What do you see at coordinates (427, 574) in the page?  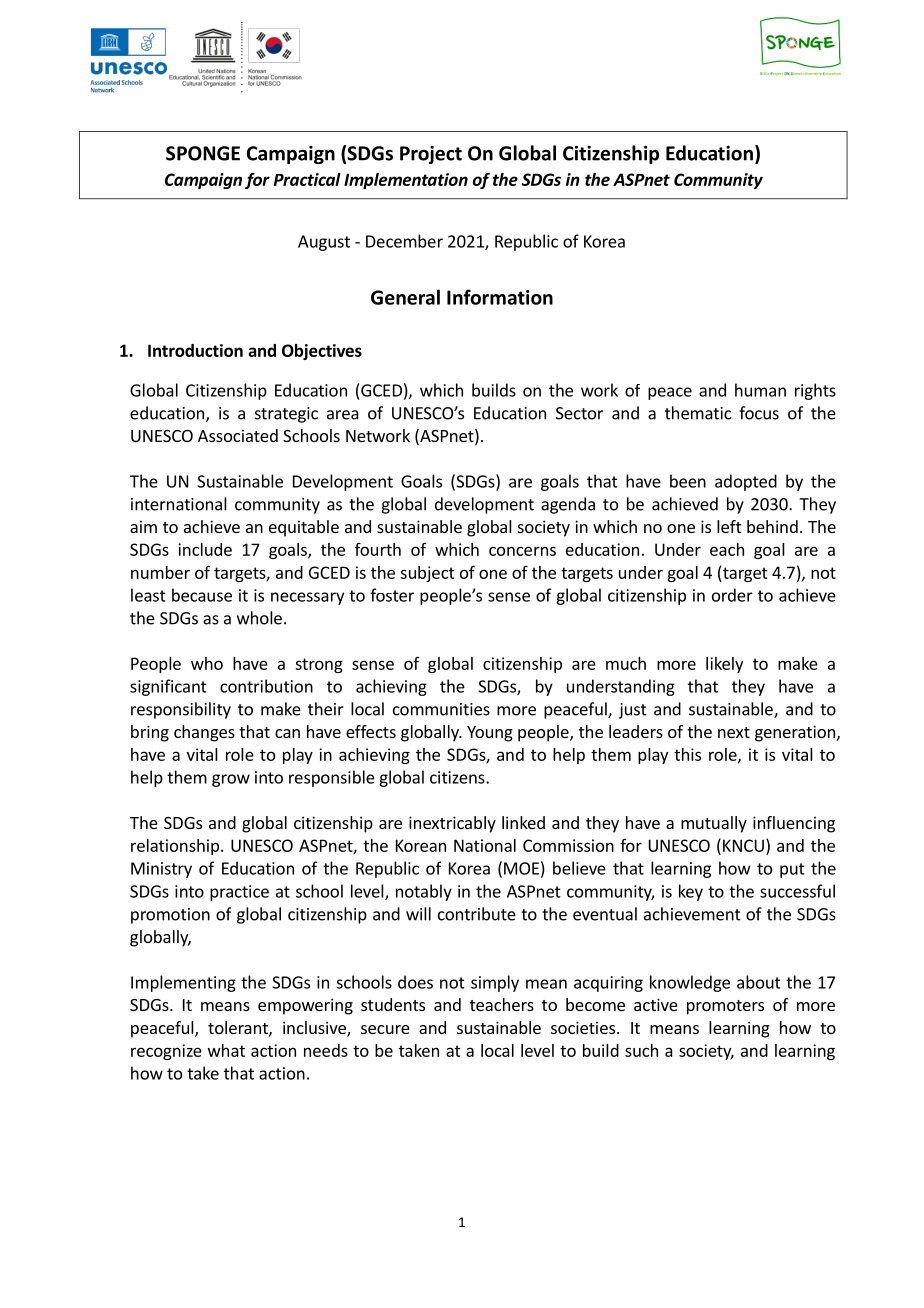 I see `subject` at bounding box center [427, 574].
